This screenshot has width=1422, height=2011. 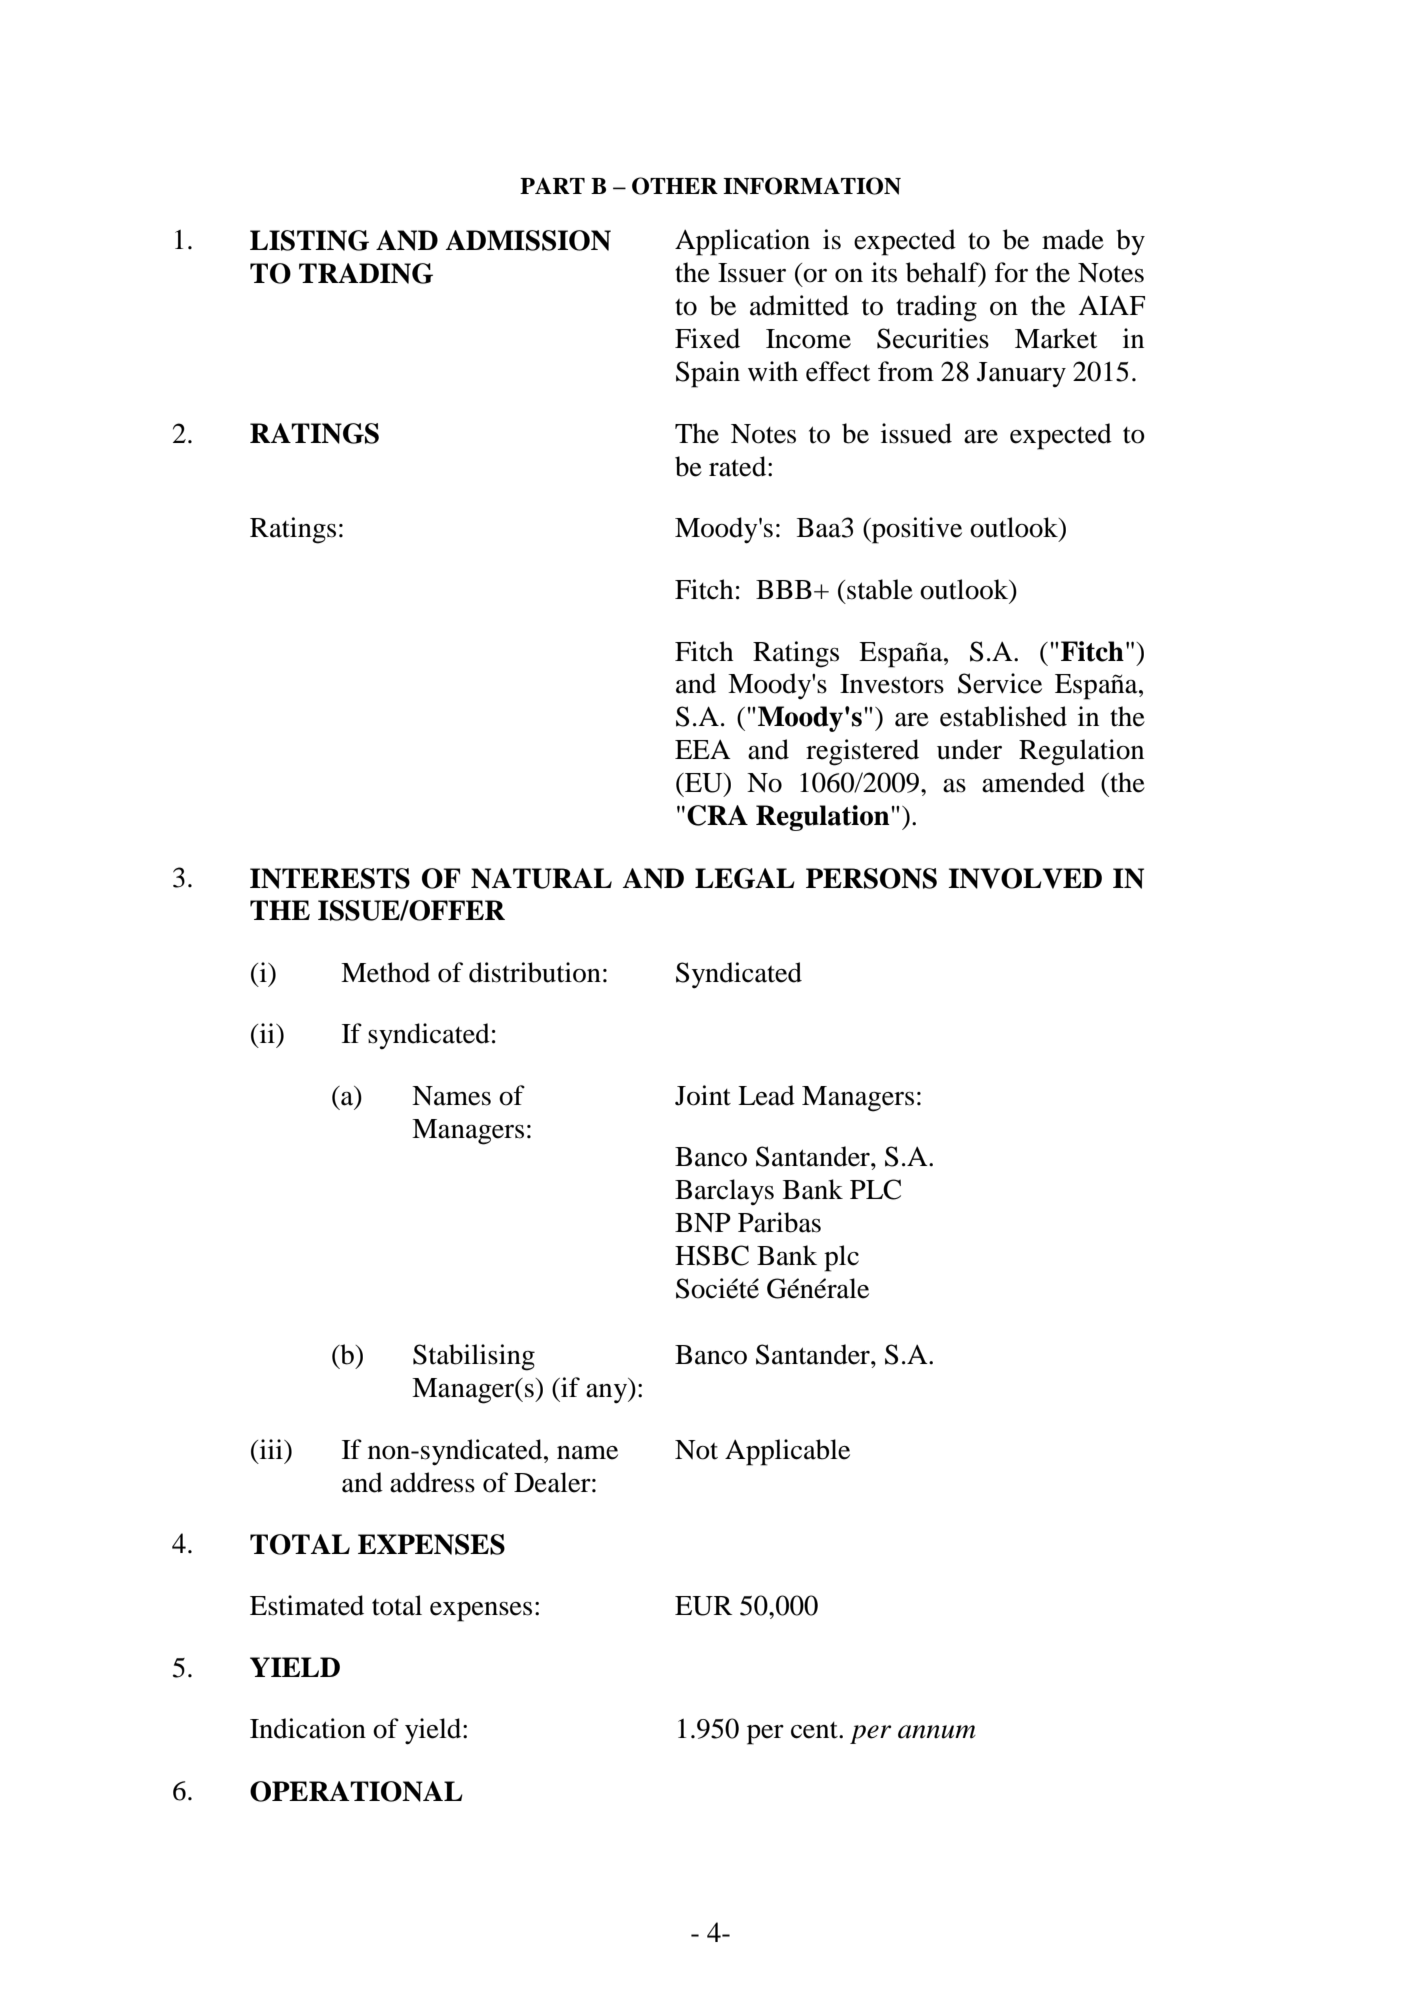 I want to click on Method, so click(x=385, y=972).
